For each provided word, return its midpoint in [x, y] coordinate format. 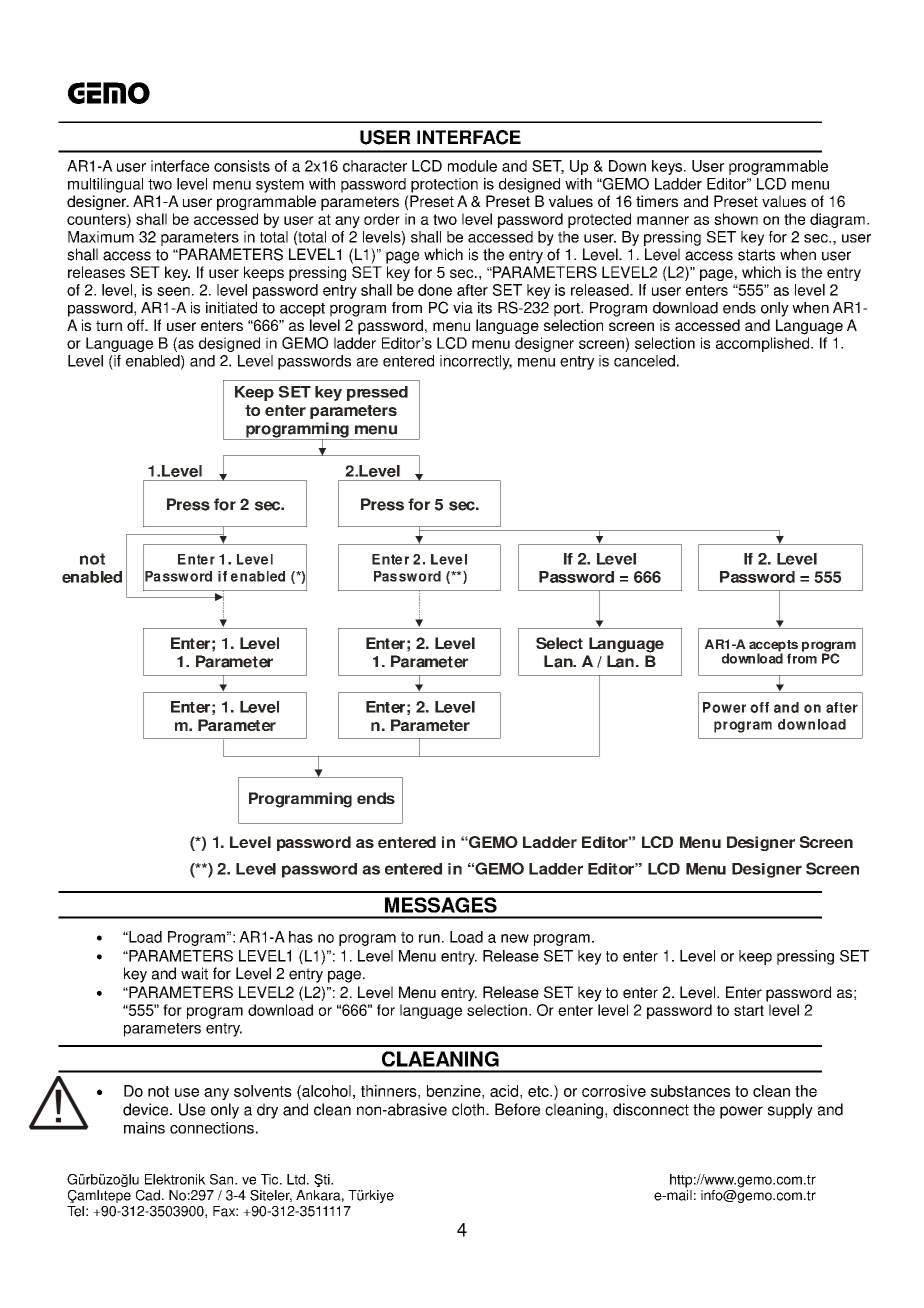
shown [736, 219]
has [301, 937]
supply [790, 1111]
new [515, 938]
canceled [644, 361]
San [223, 1179]
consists [242, 166]
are [367, 362]
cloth [469, 1109]
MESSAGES [441, 905]
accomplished [764, 344]
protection [444, 185]
